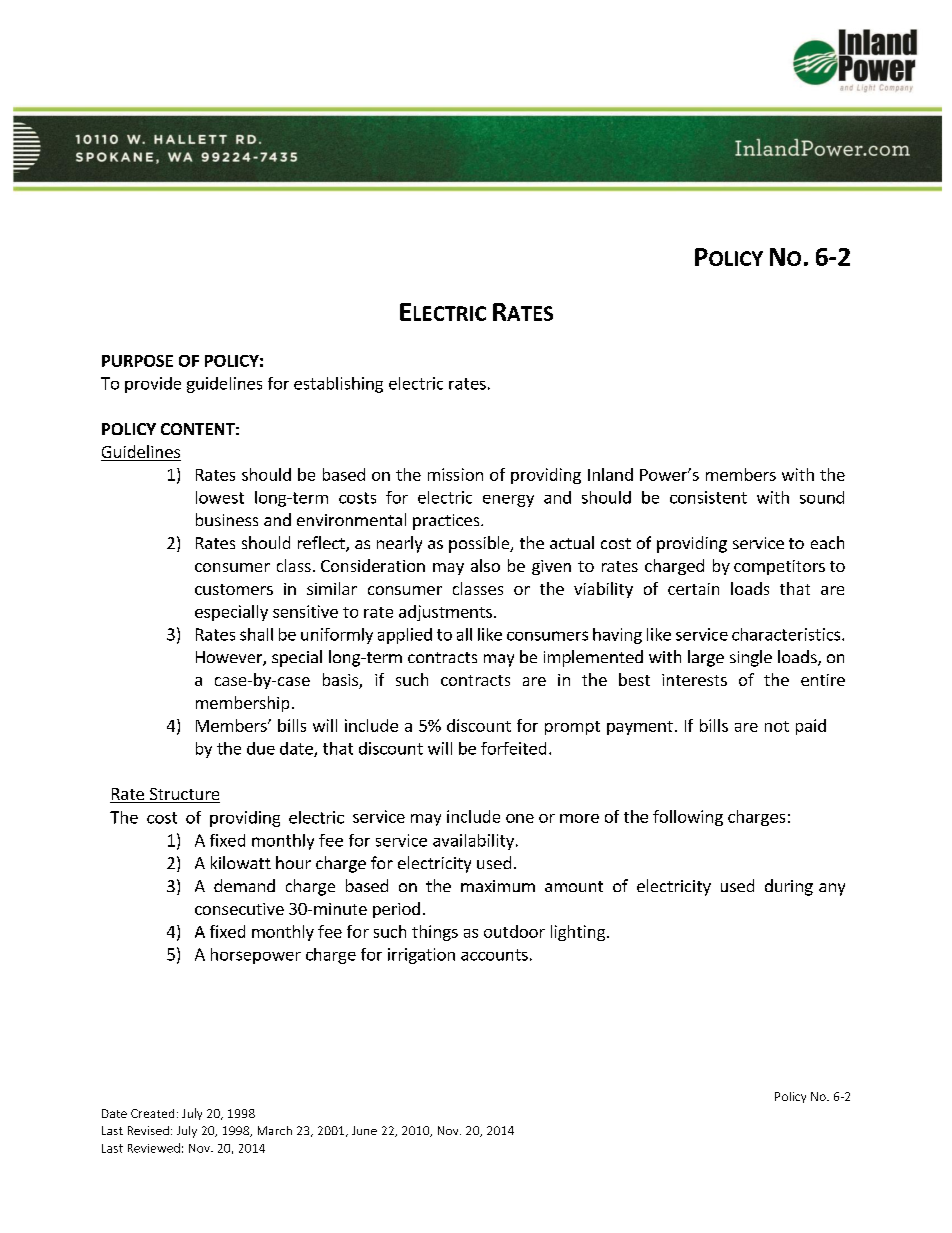 The height and width of the document is (1233, 952). Describe the element at coordinates (338, 385) in the document. I see `establishing` at that location.
